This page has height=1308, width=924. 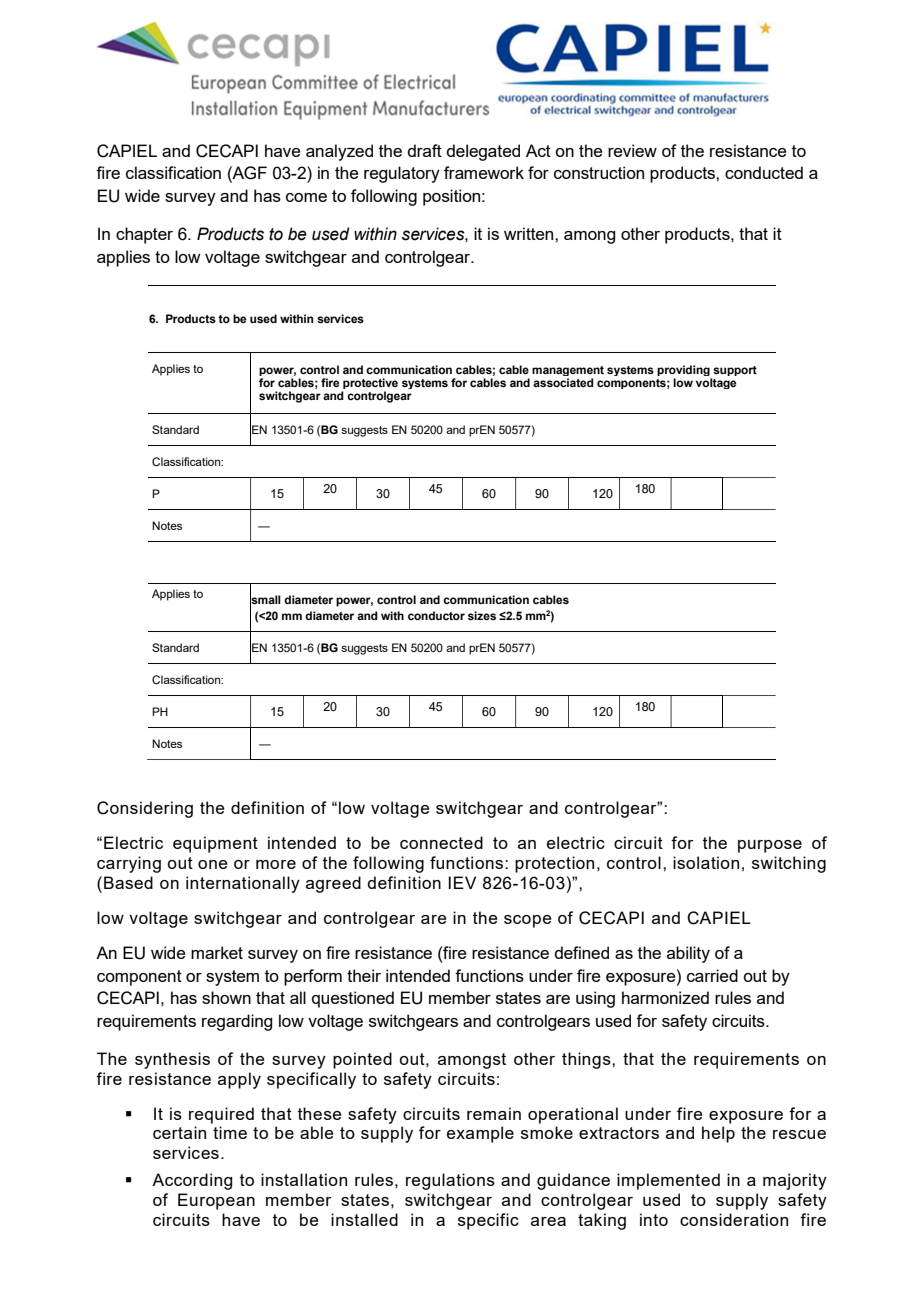 I want to click on small, so click(x=265, y=599).
